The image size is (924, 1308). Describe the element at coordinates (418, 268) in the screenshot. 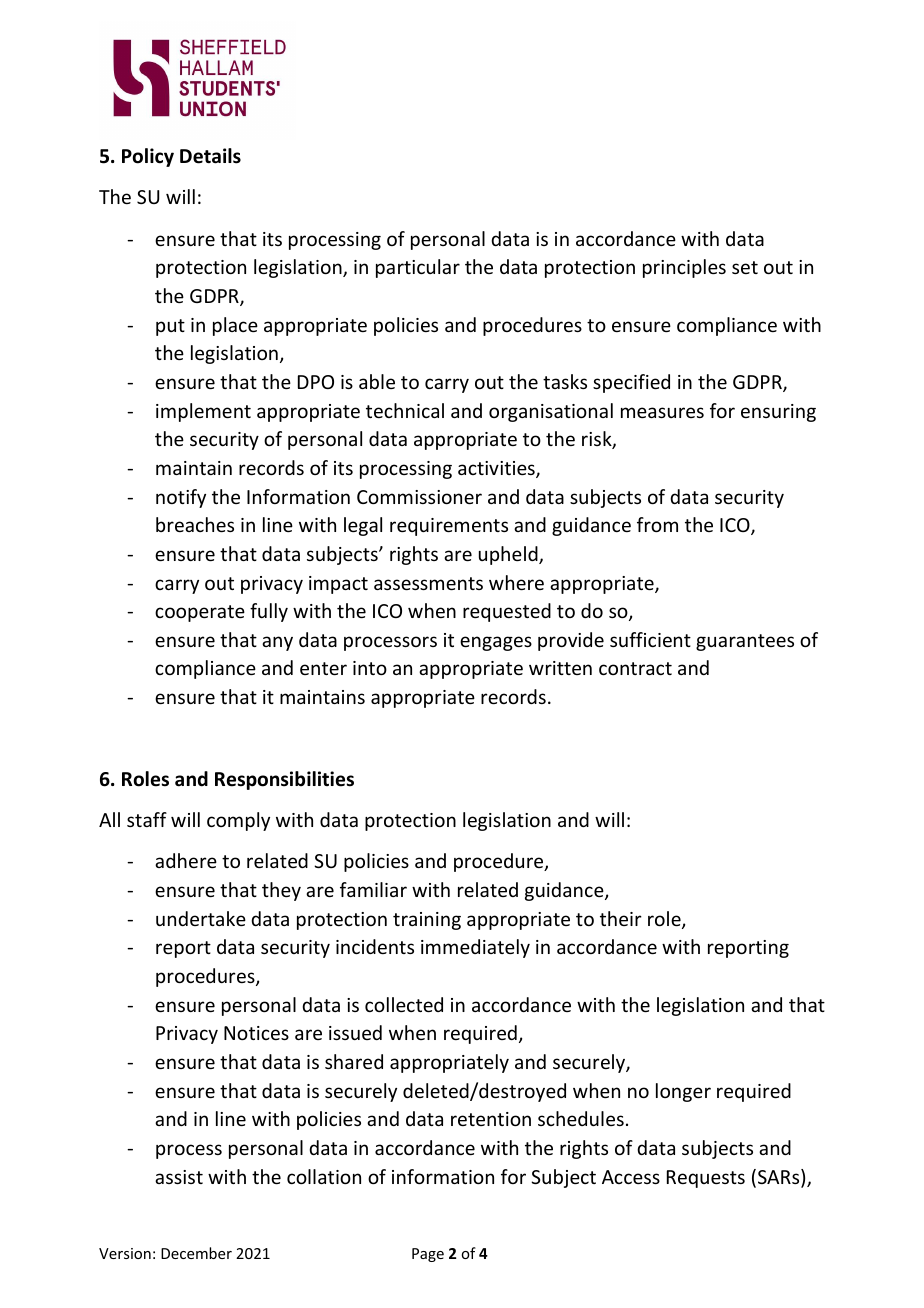

I see `particular` at that location.
